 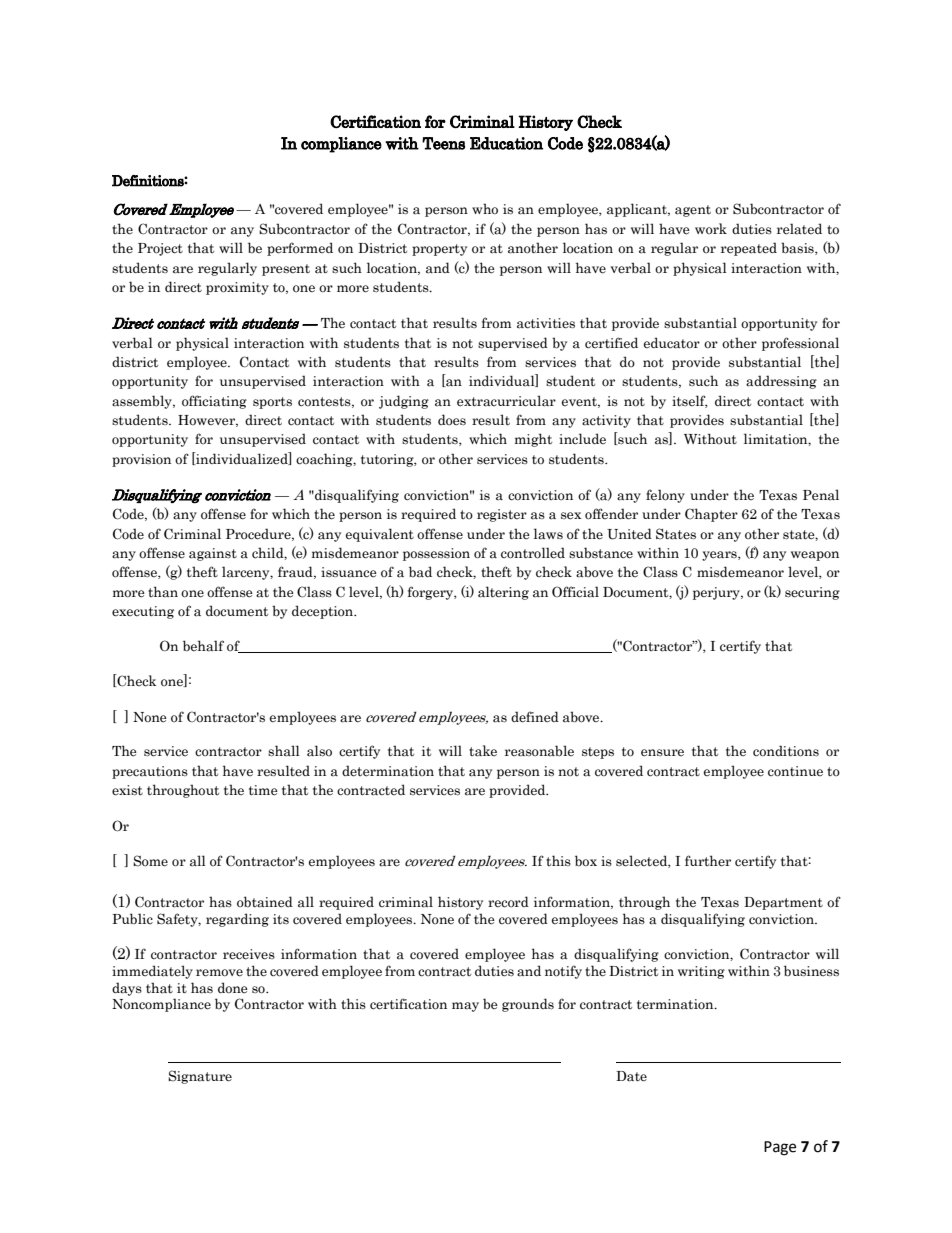 I want to click on regarding, so click(x=237, y=920).
